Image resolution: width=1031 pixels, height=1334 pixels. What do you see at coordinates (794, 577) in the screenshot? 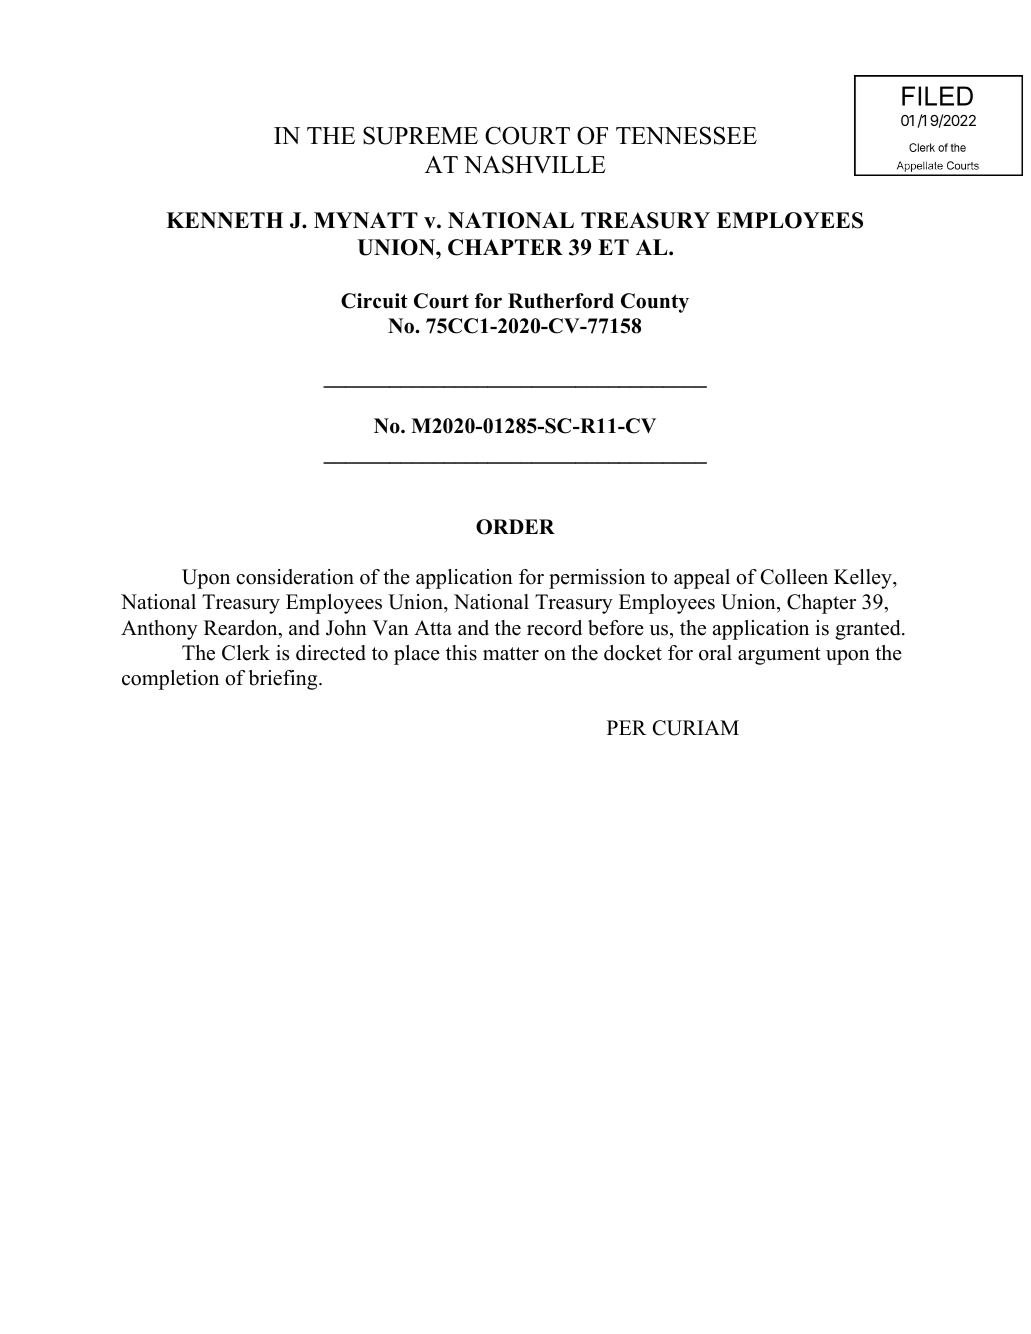
I see `Colleen` at bounding box center [794, 577].
